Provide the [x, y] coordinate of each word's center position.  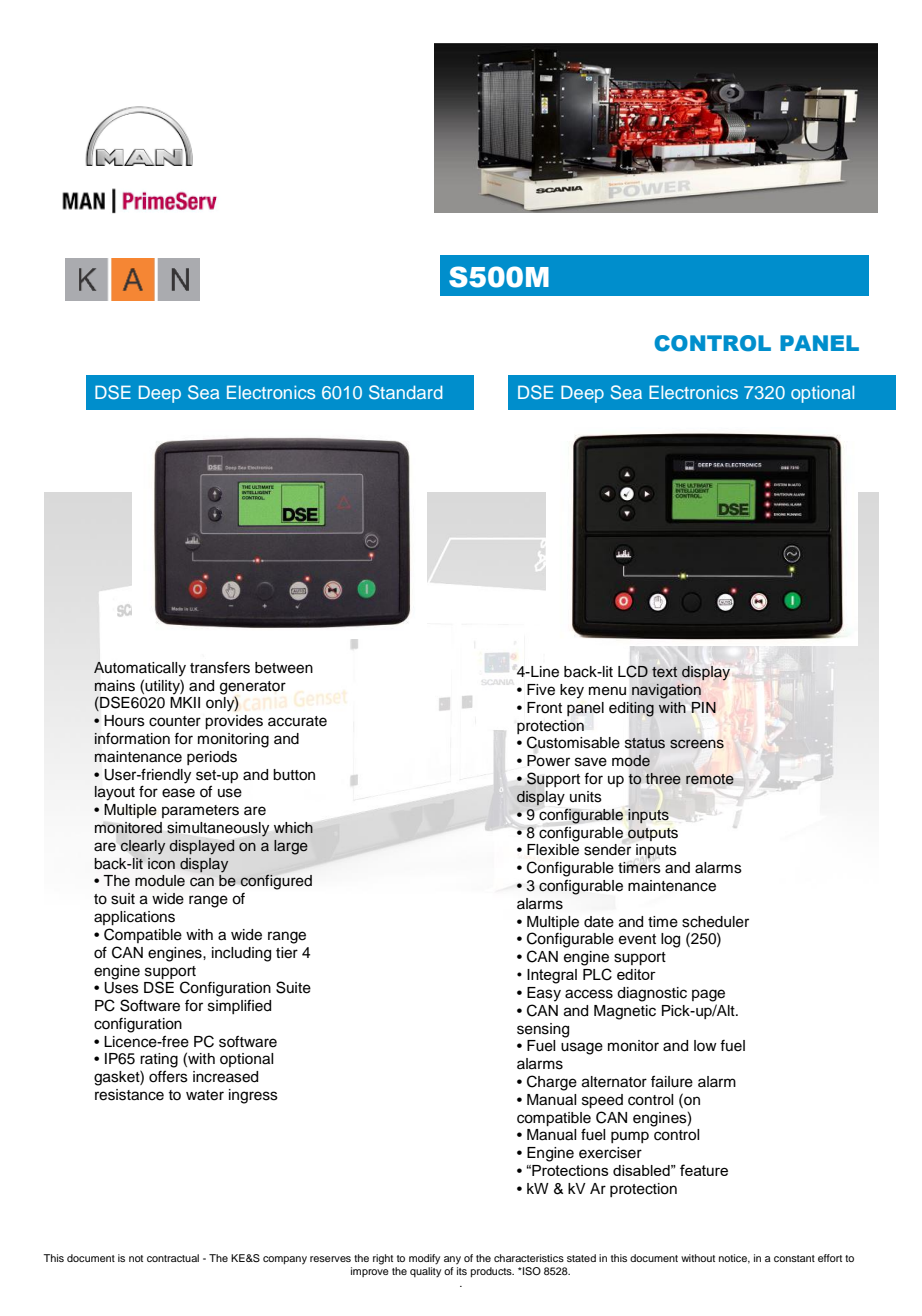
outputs [653, 834]
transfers [220, 667]
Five [541, 690]
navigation [666, 691]
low [705, 1045]
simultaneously [218, 829]
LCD [633, 671]
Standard [405, 392]
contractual [173, 1258]
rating [159, 1060]
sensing [543, 1030]
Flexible [553, 850]
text [664, 672]
